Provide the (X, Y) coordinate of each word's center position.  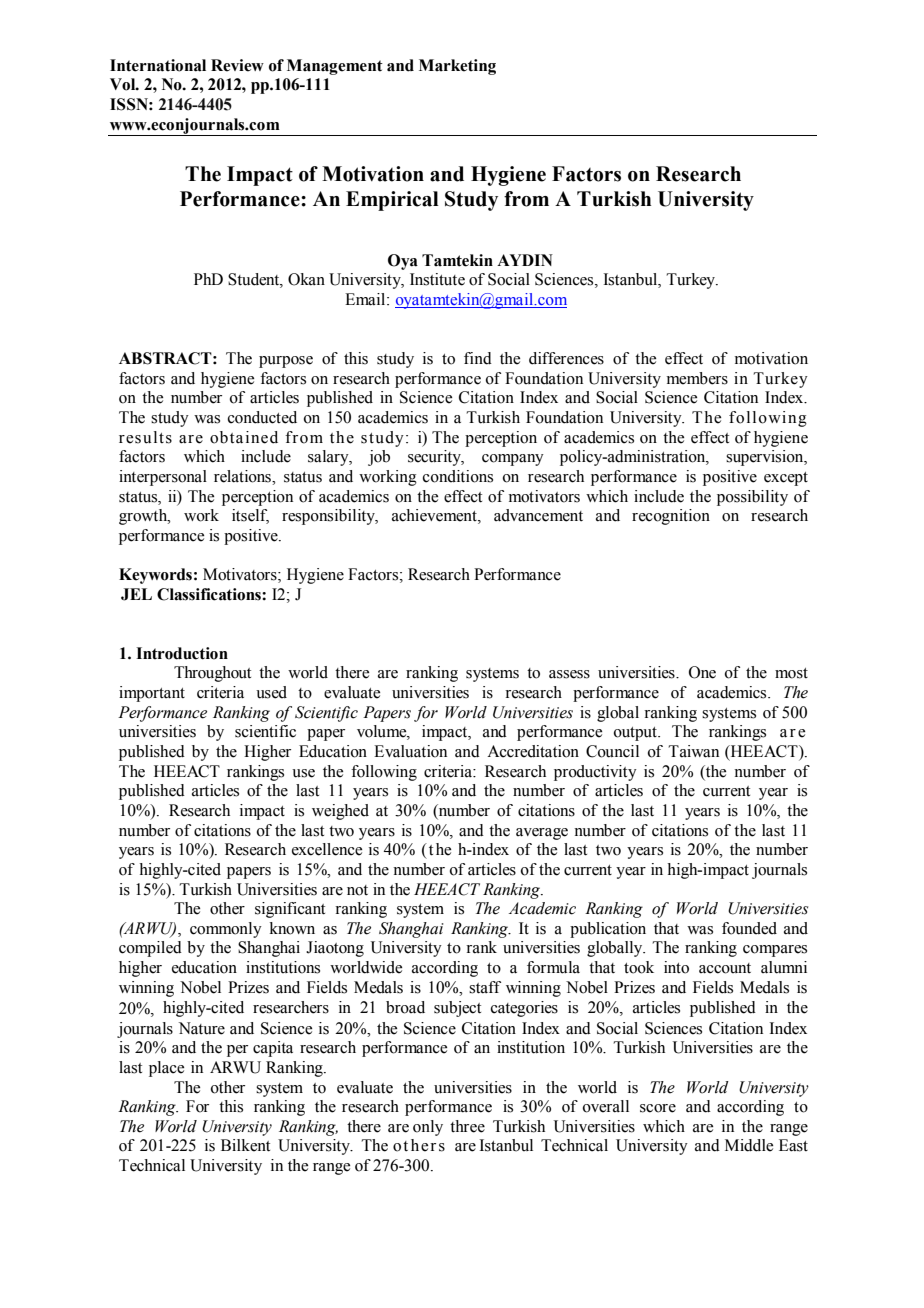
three (467, 1126)
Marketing (457, 67)
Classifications (210, 594)
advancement (538, 515)
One (702, 672)
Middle (749, 1145)
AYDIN (525, 260)
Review (237, 65)
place (166, 1069)
